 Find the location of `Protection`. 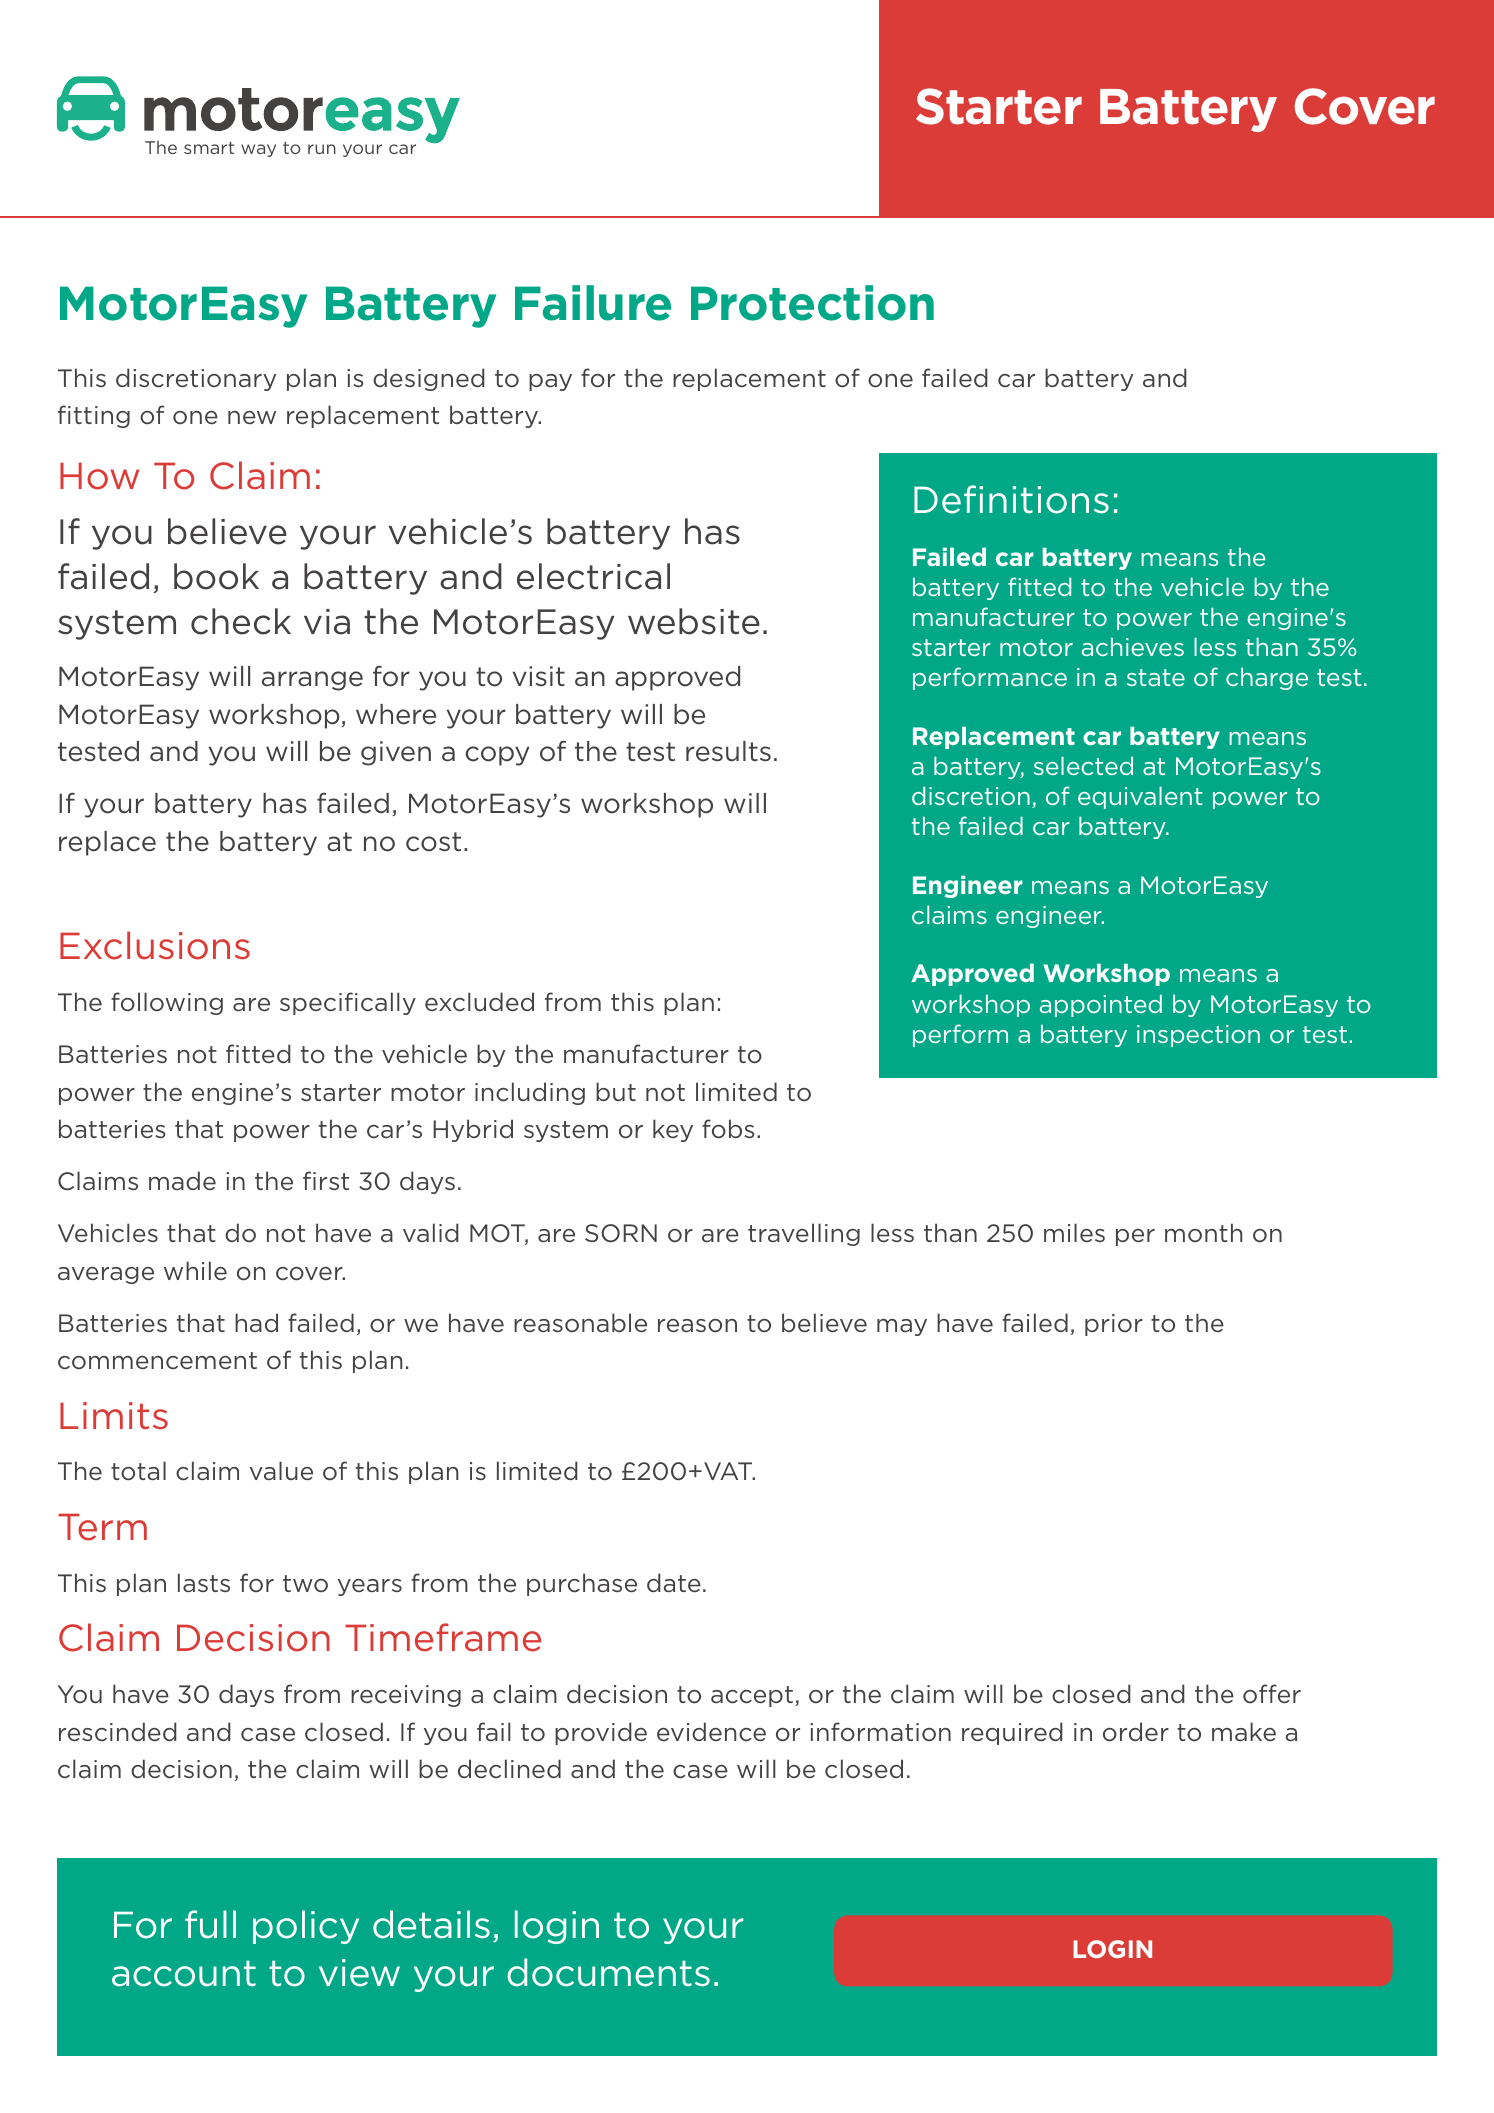

Protection is located at coordinates (812, 303).
